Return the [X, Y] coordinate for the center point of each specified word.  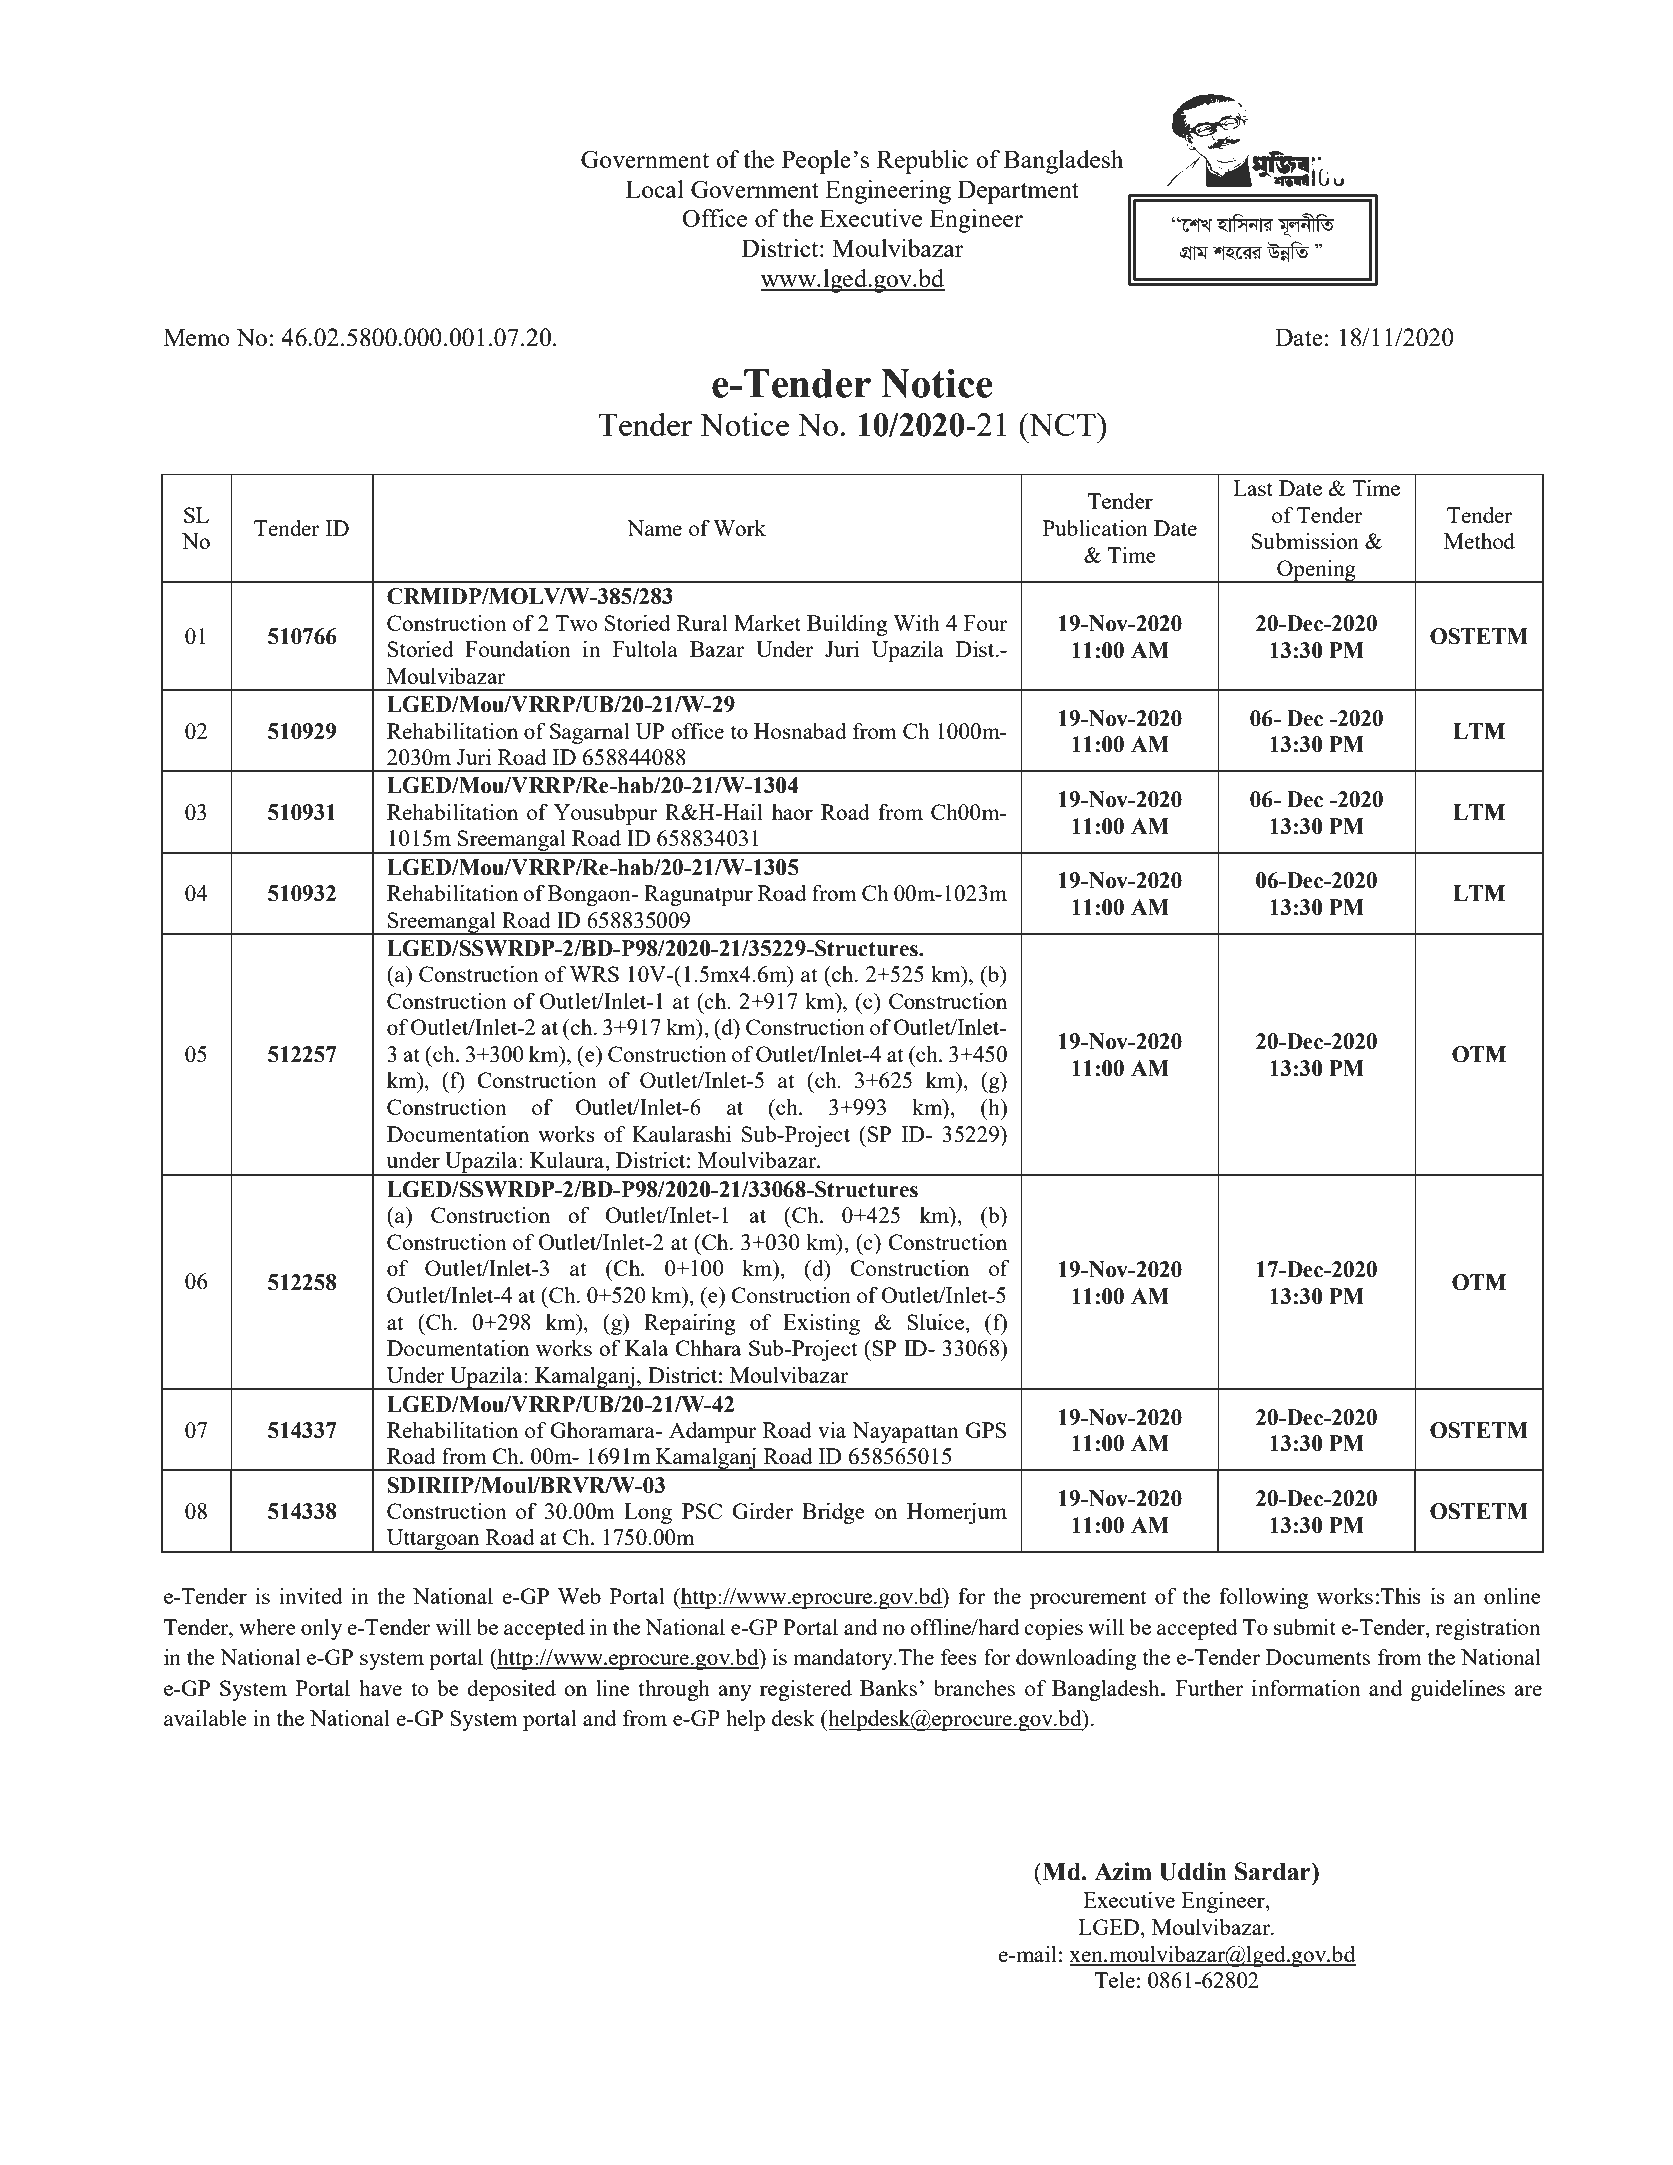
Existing [821, 1324]
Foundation [518, 648]
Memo [197, 337]
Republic [922, 162]
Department [1018, 192]
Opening [1316, 571]
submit [1305, 1627]
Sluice [936, 1321]
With [916, 622]
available [205, 1717]
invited [311, 1596]
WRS [594, 974]
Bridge [833, 1513]
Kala [646, 1348]
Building [847, 625]
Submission [1305, 540]
